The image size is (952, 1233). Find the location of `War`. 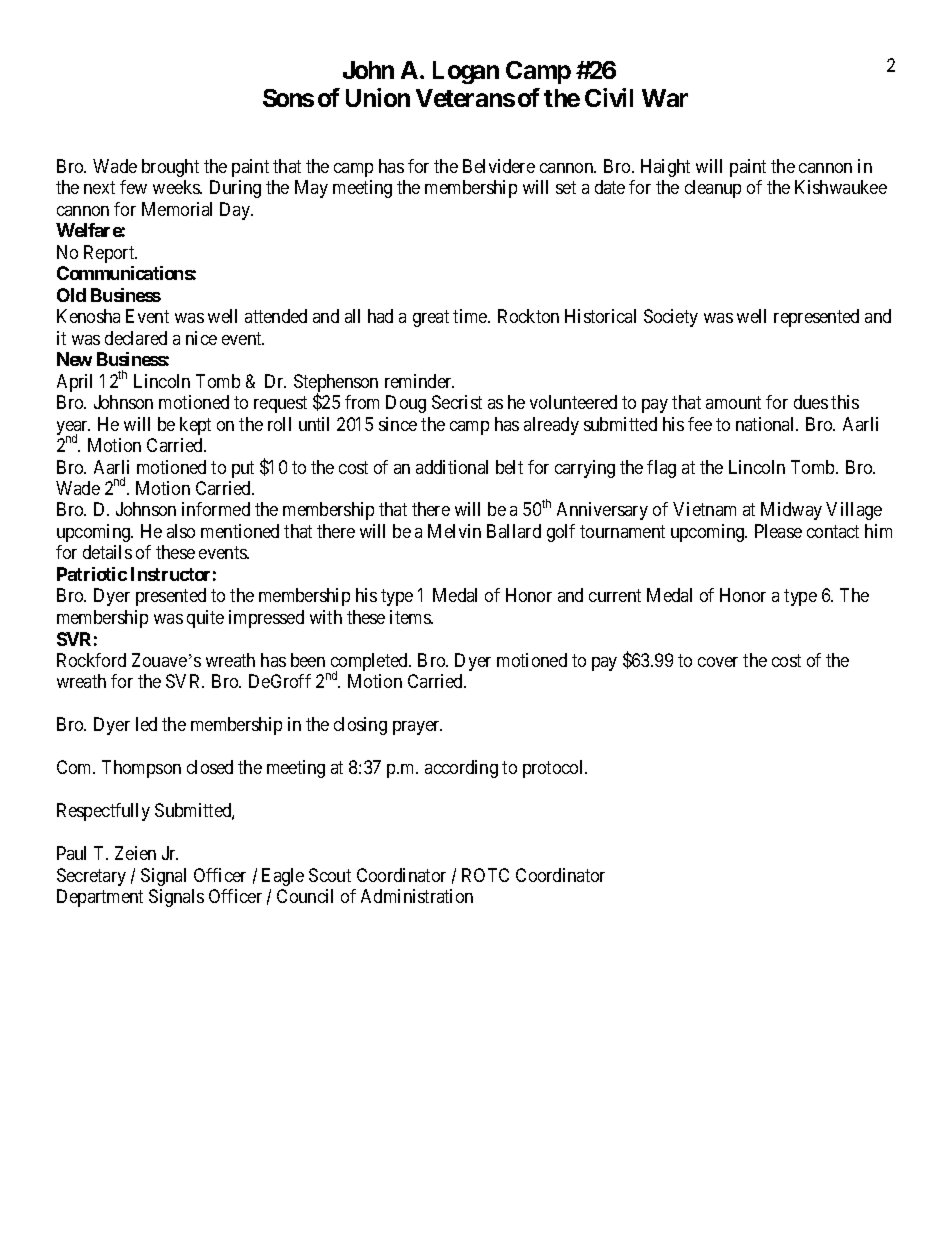

War is located at coordinates (665, 98).
